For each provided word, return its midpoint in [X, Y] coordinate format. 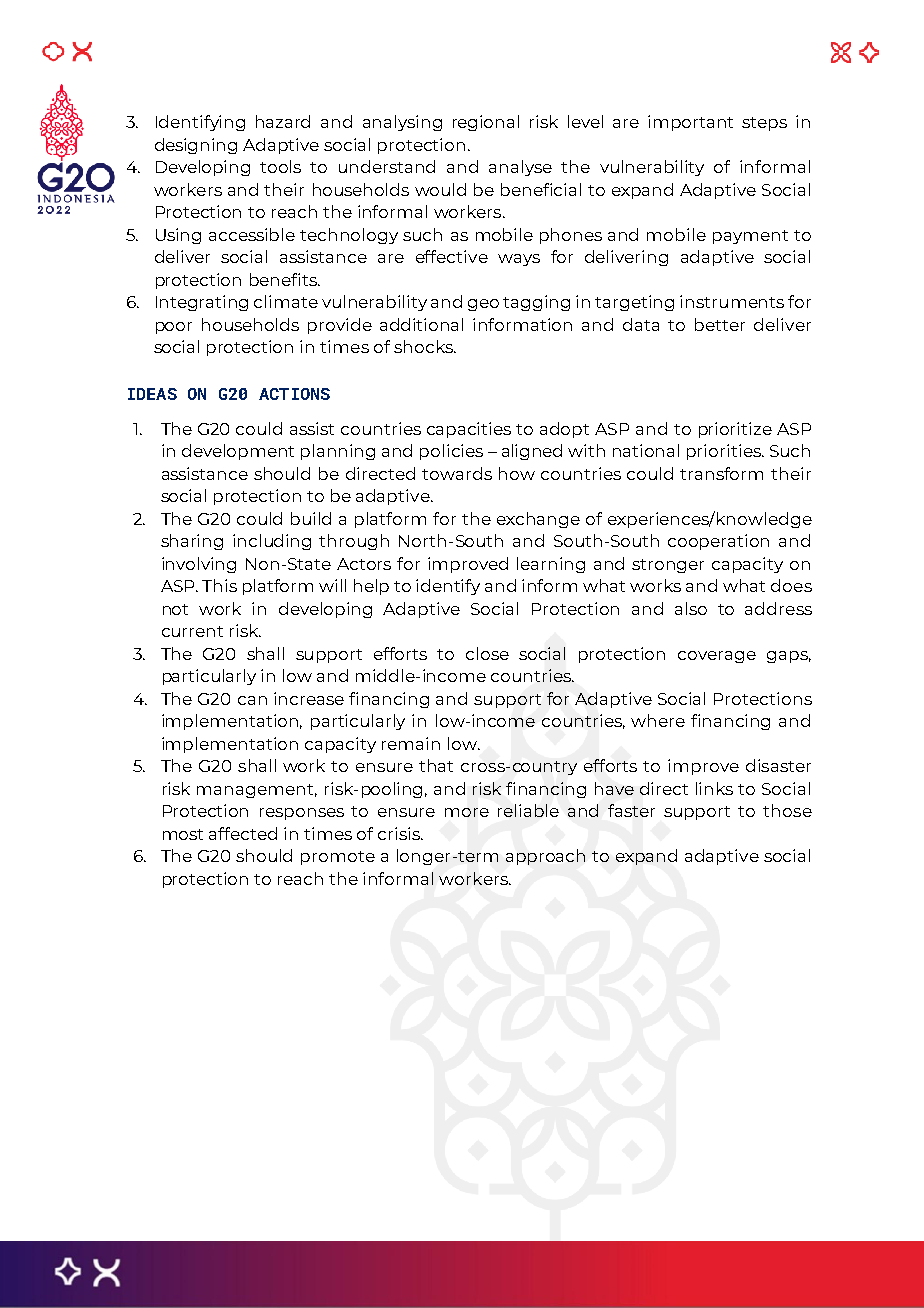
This [219, 585]
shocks [424, 346]
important [690, 123]
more [467, 812]
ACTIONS [294, 394]
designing [196, 146]
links [714, 788]
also [691, 608]
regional [486, 123]
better [720, 324]
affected [243, 833]
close [487, 653]
